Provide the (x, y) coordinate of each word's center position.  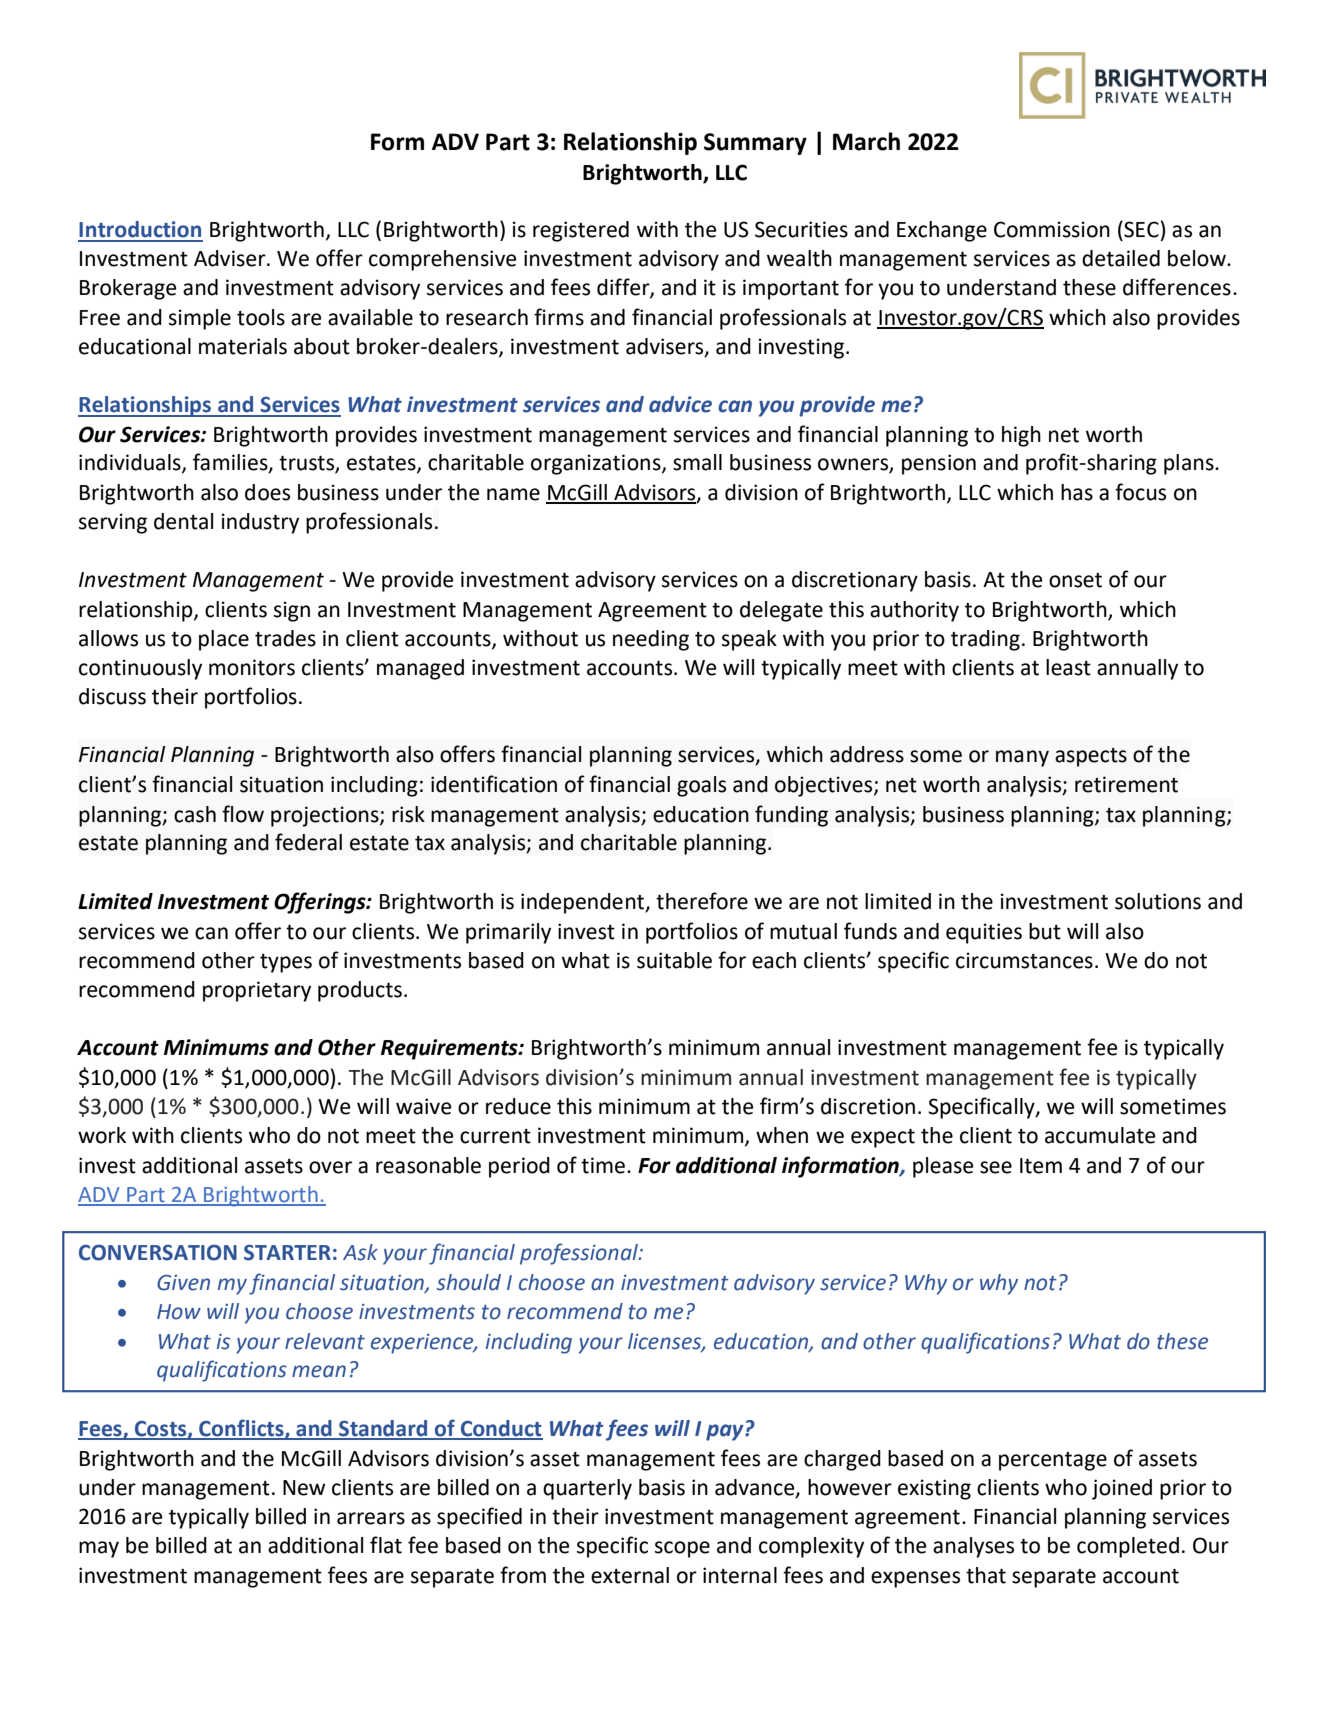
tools (261, 317)
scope (682, 1549)
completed (1128, 1547)
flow (243, 814)
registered (581, 231)
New (304, 1488)
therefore (702, 901)
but (1045, 931)
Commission (1052, 229)
